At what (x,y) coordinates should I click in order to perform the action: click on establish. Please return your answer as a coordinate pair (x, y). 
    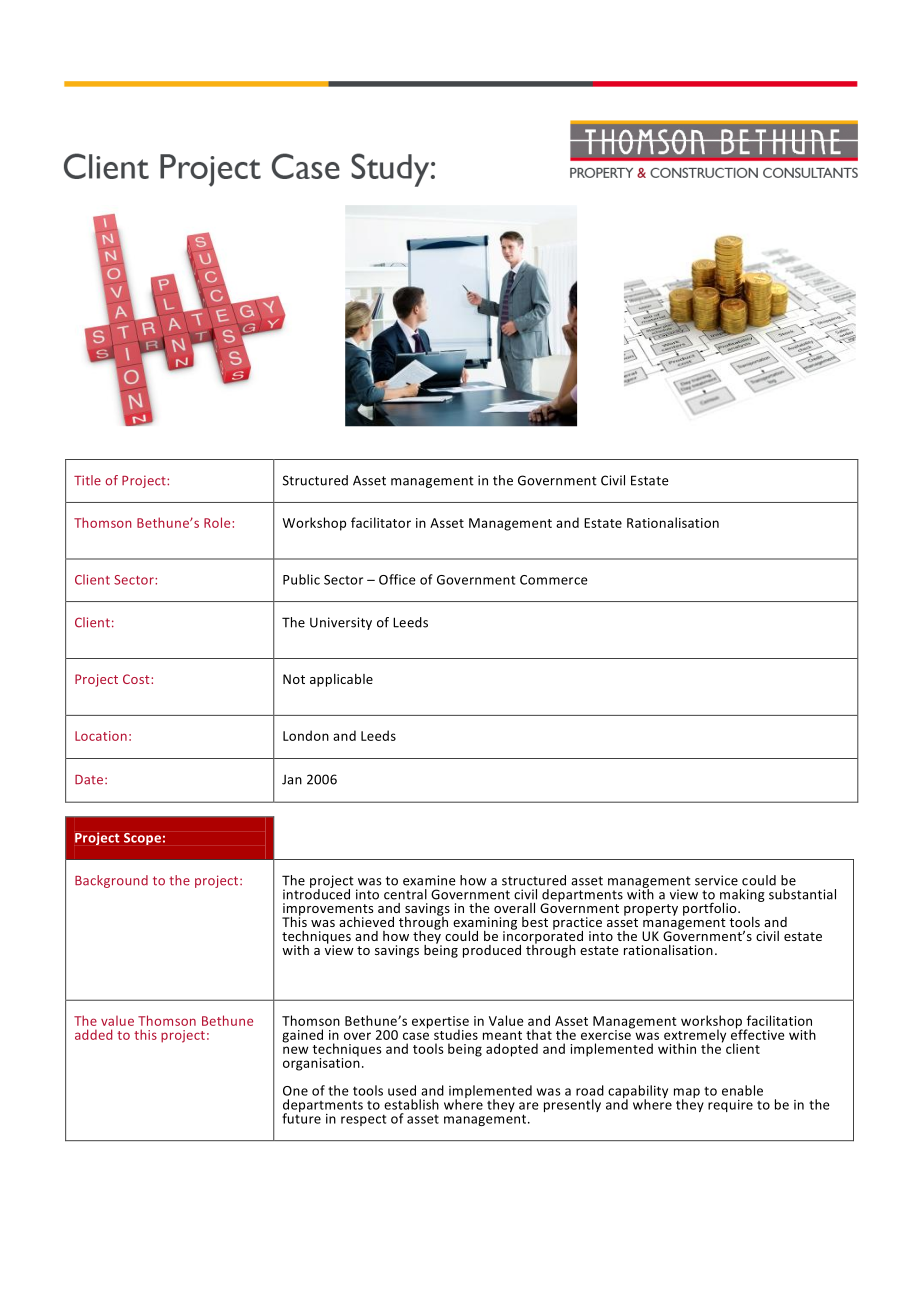
    Looking at the image, I should click on (411, 1104).
